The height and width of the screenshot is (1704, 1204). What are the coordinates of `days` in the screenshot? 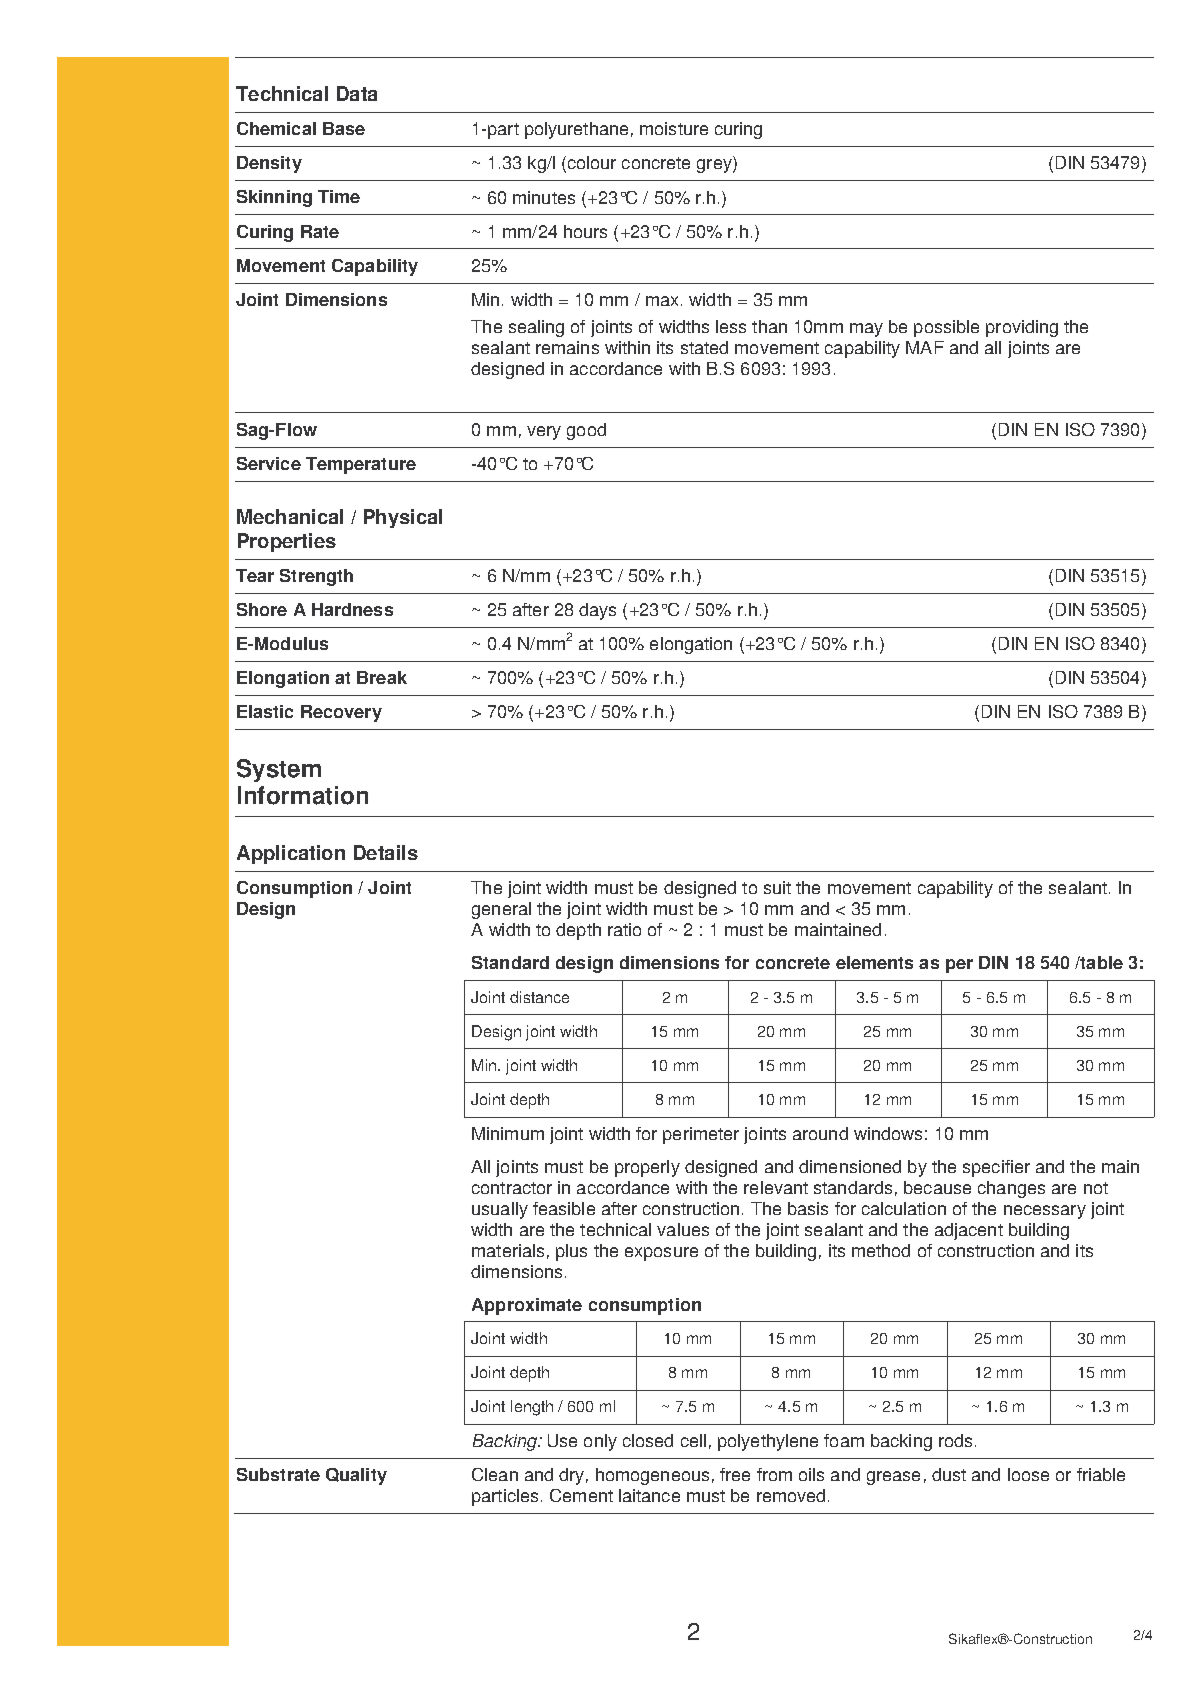 It's located at (597, 611).
